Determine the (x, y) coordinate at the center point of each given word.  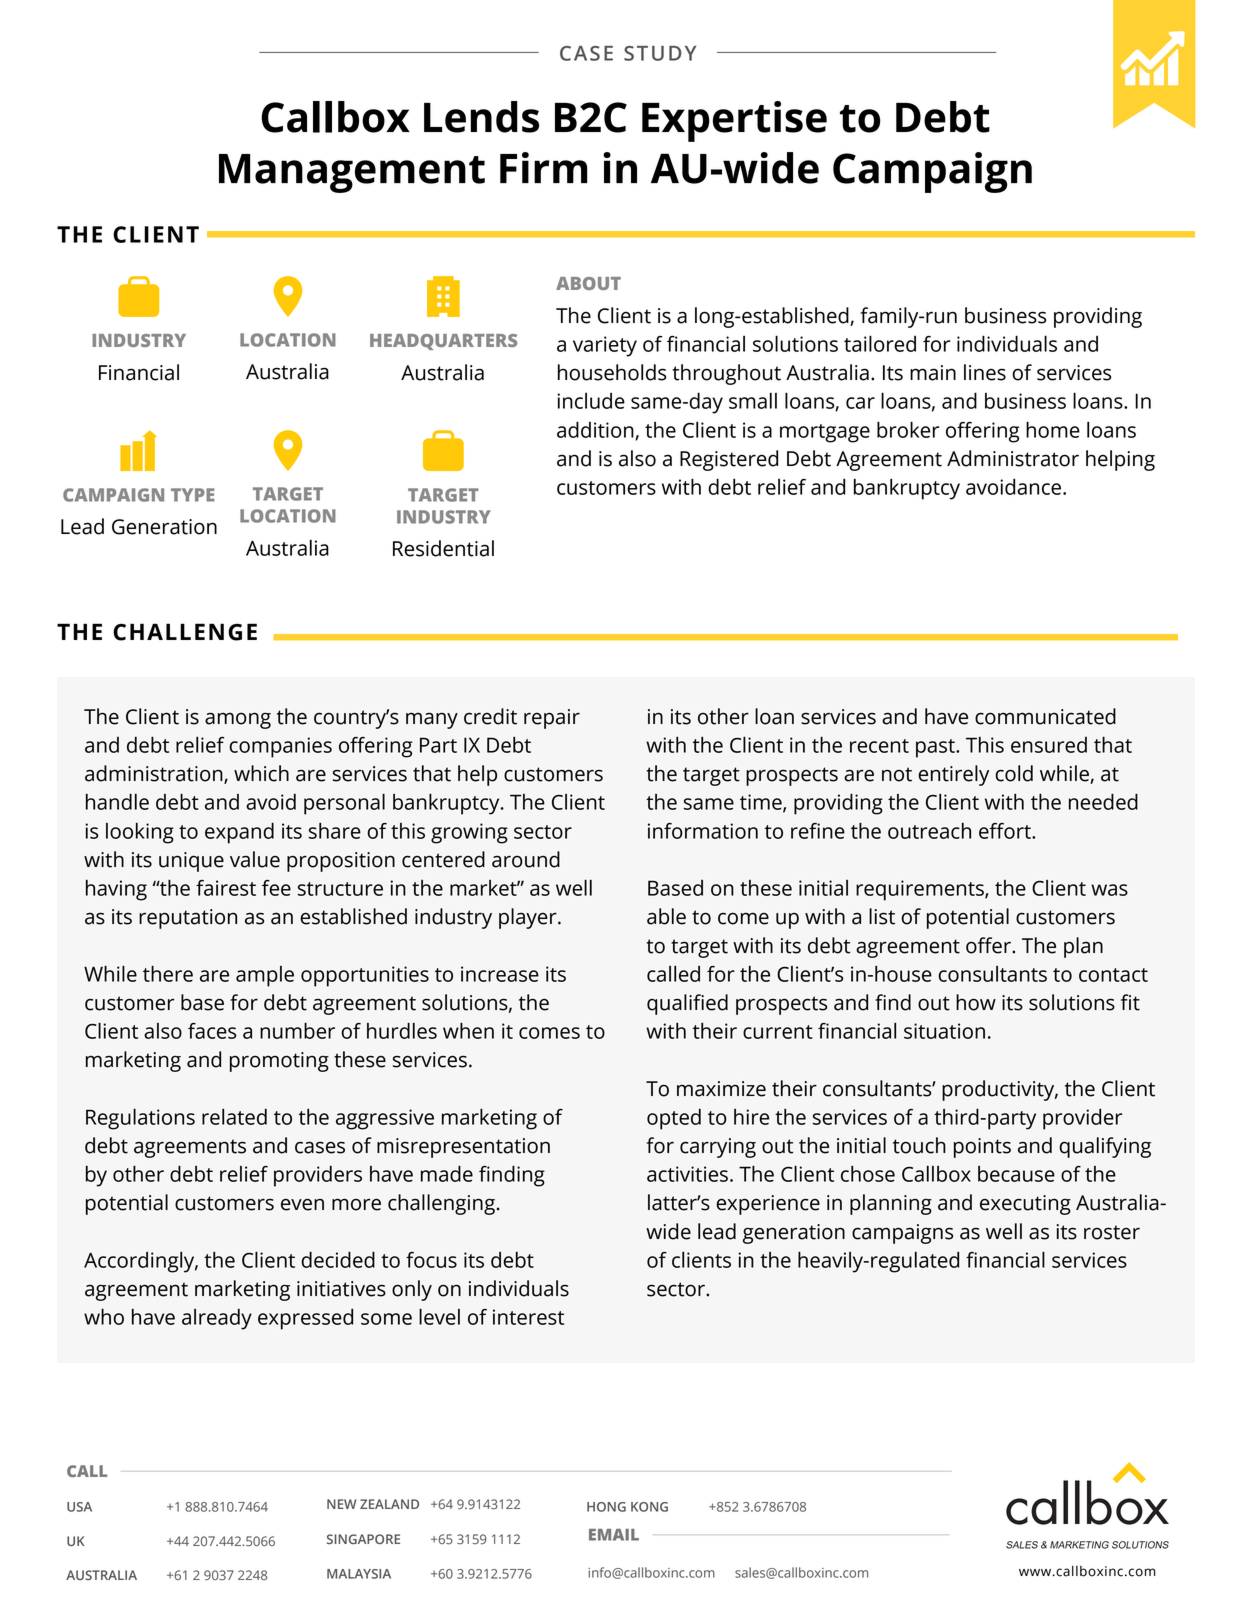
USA (79, 1507)
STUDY (660, 53)
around (526, 859)
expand (239, 833)
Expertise (734, 121)
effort (1006, 831)
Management (352, 173)
